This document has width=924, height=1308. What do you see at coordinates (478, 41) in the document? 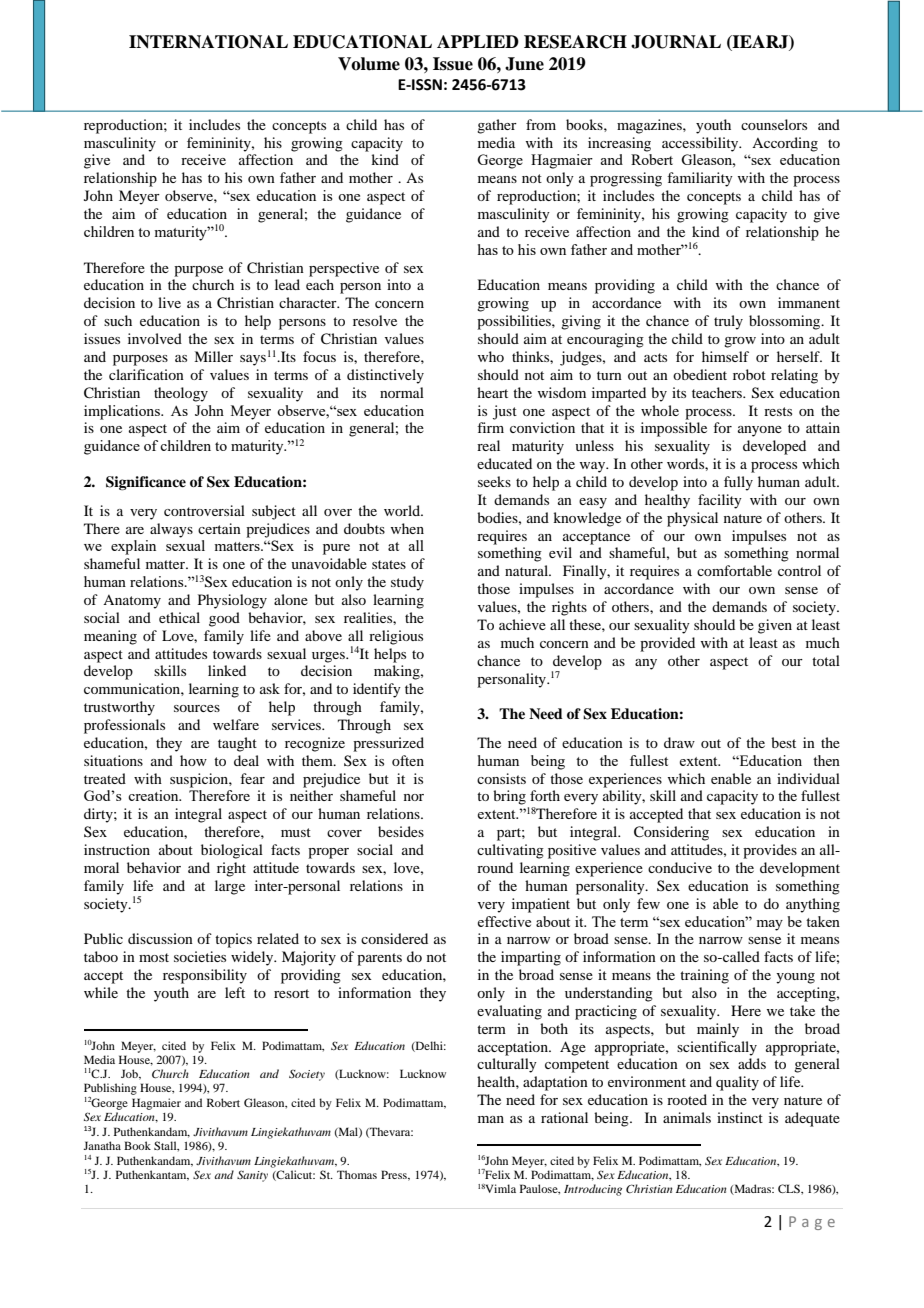
I see `APPLIED` at bounding box center [478, 41].
